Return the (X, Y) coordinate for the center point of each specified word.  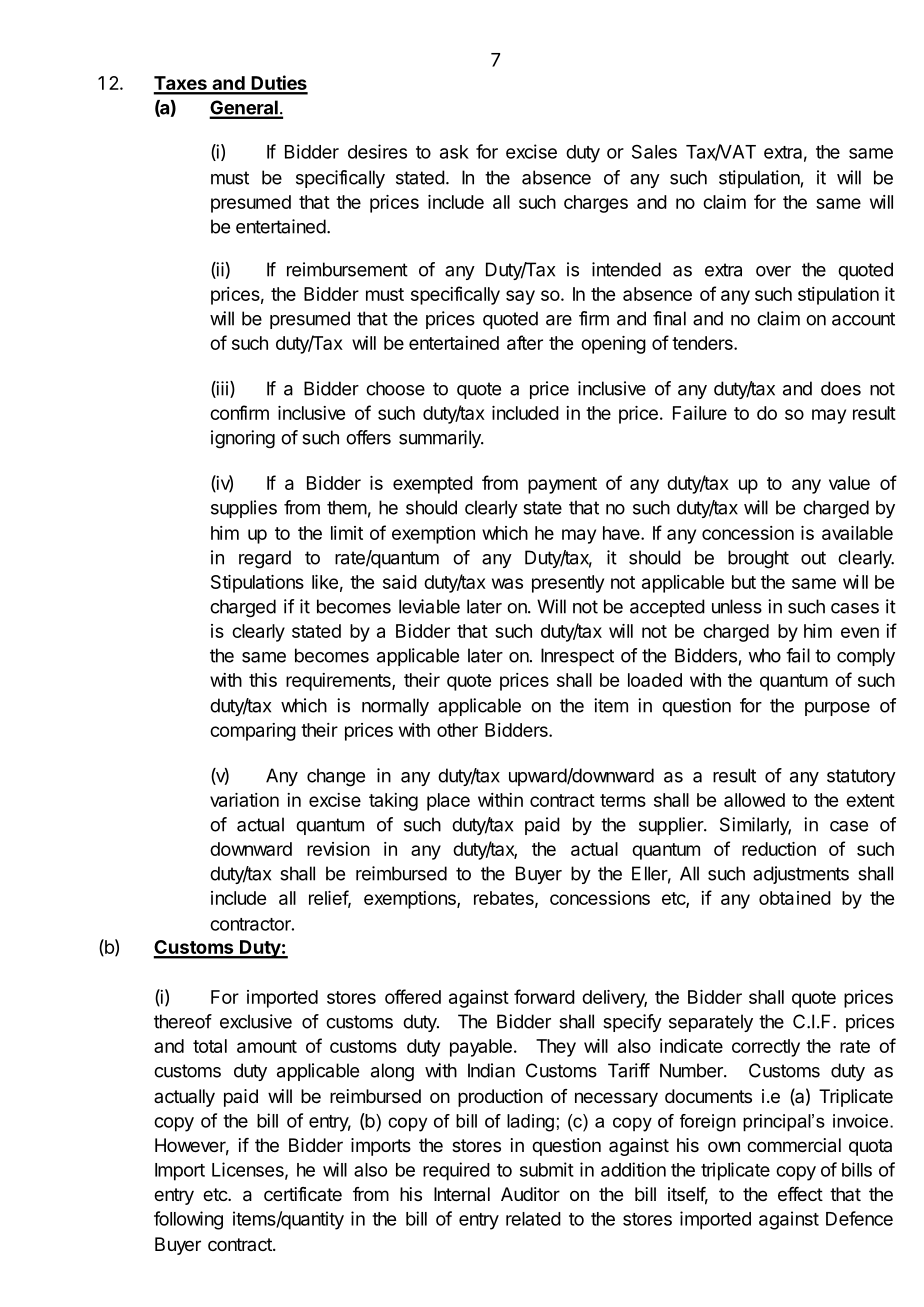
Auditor (530, 1194)
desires (377, 151)
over (773, 271)
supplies (244, 509)
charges (596, 204)
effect (800, 1194)
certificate (303, 1194)
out (813, 558)
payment (562, 485)
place (448, 802)
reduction (779, 849)
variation (244, 800)
